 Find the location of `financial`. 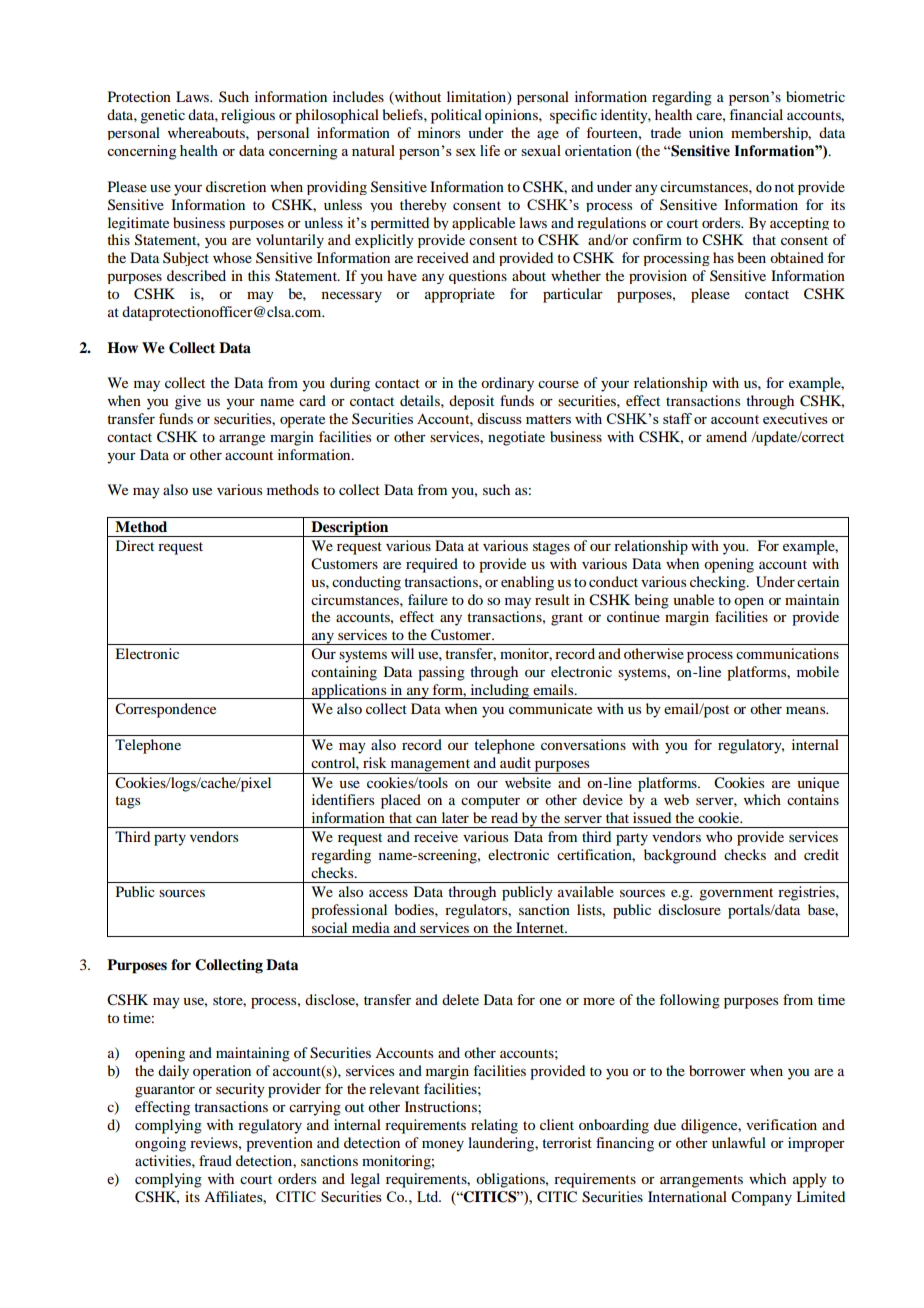

financial is located at coordinates (756, 114).
